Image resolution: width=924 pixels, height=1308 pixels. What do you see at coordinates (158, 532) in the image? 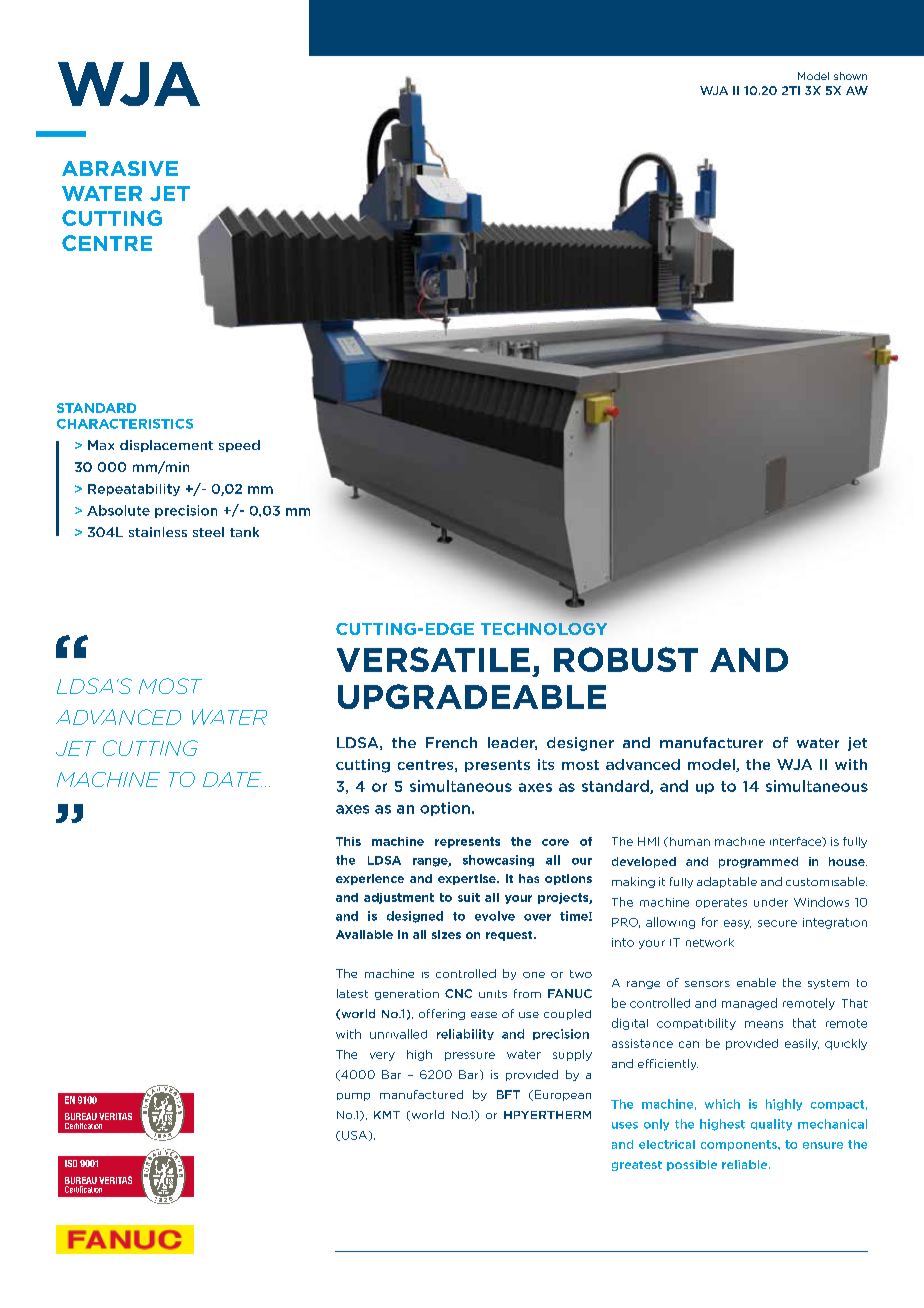
I see `stainless` at bounding box center [158, 532].
